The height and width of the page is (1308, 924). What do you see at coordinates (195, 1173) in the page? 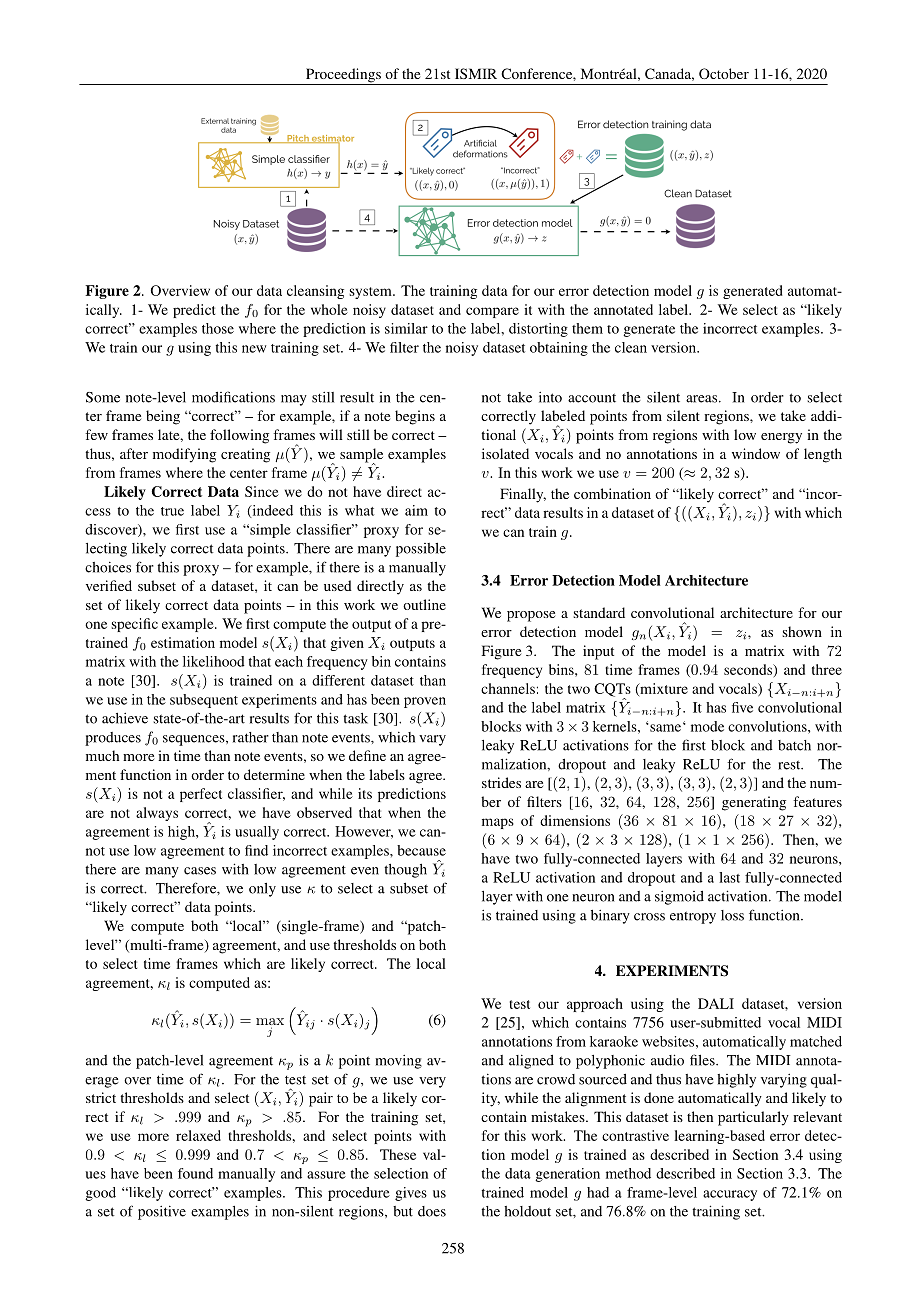
I see `found` at bounding box center [195, 1173].
